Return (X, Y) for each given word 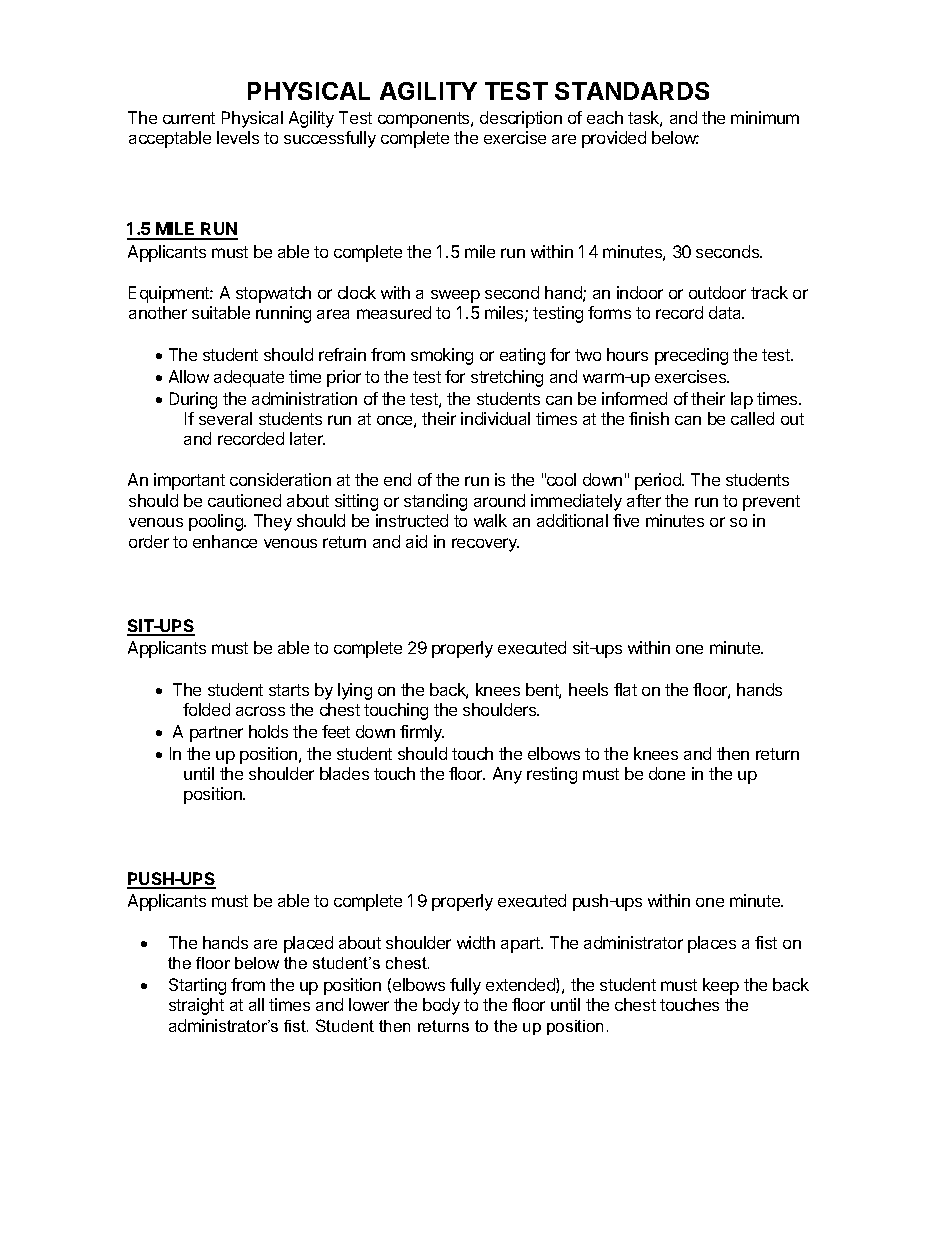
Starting (197, 986)
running (283, 314)
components (425, 120)
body (441, 1006)
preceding (691, 356)
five (626, 520)
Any (507, 775)
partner (216, 734)
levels (238, 137)
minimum (765, 117)
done (667, 773)
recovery (485, 545)
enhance (225, 541)
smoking (442, 356)
